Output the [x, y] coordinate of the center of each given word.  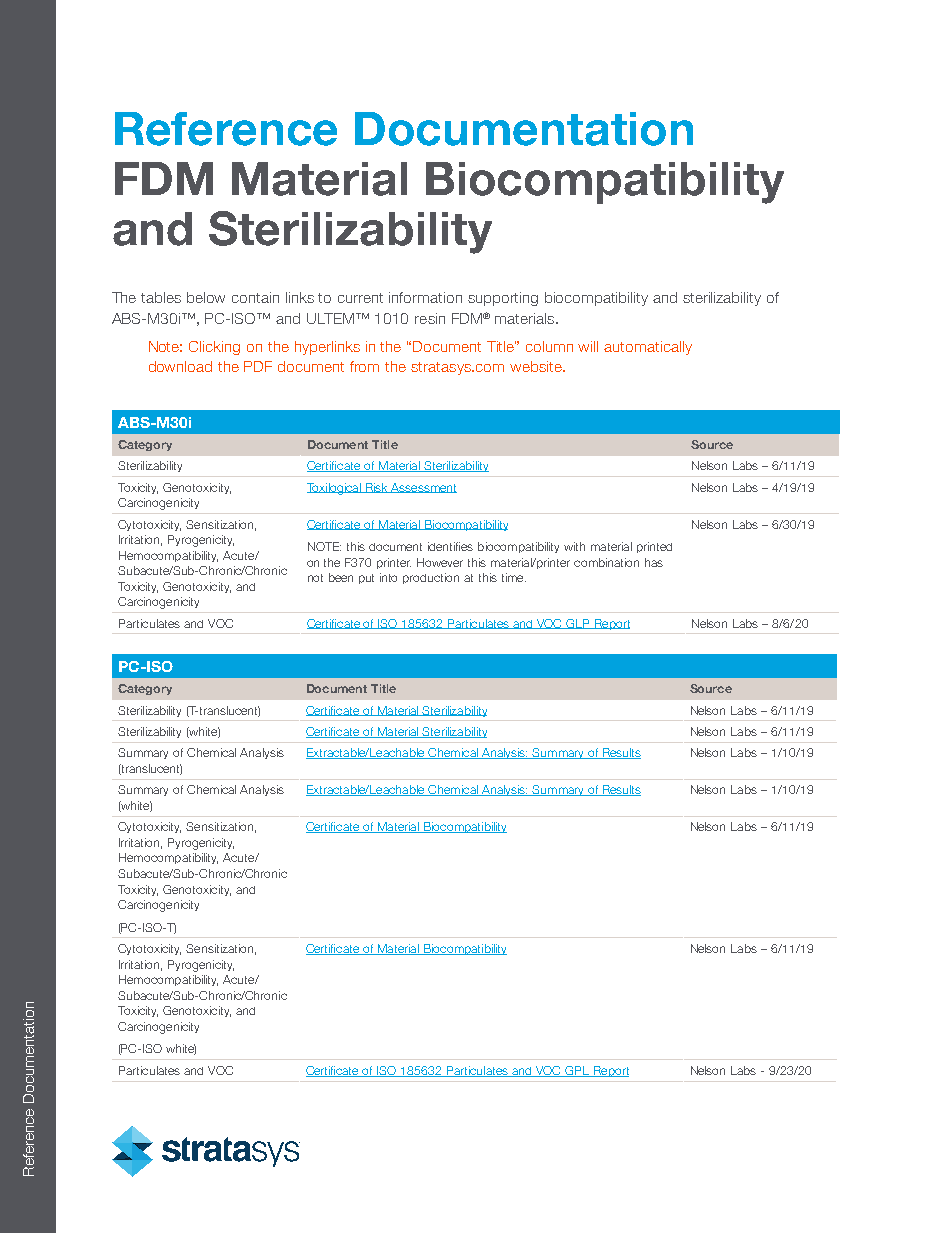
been [341, 577]
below [206, 297]
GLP [578, 624]
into [388, 577]
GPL [577, 1071]
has [654, 562]
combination [606, 562]
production [431, 578]
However [440, 562]
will [588, 346]
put [366, 579]
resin [430, 318]
